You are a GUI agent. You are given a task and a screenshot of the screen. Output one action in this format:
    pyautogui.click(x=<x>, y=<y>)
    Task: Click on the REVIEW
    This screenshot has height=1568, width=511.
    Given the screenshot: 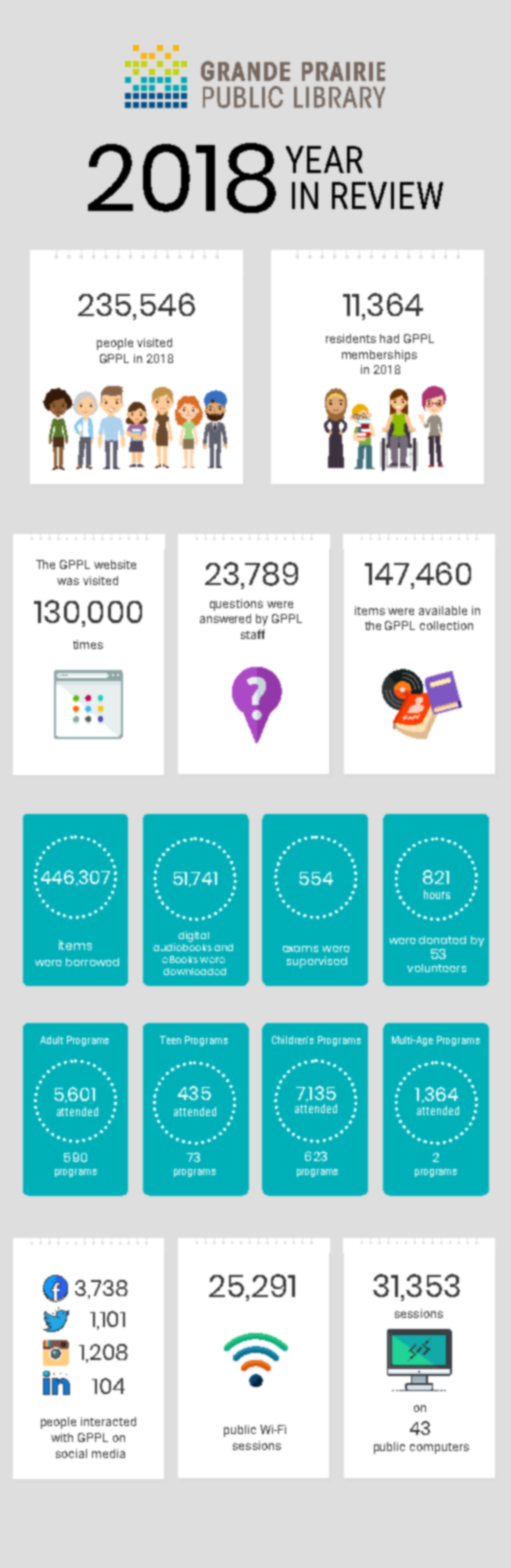 What is the action you would take?
    pyautogui.click(x=387, y=195)
